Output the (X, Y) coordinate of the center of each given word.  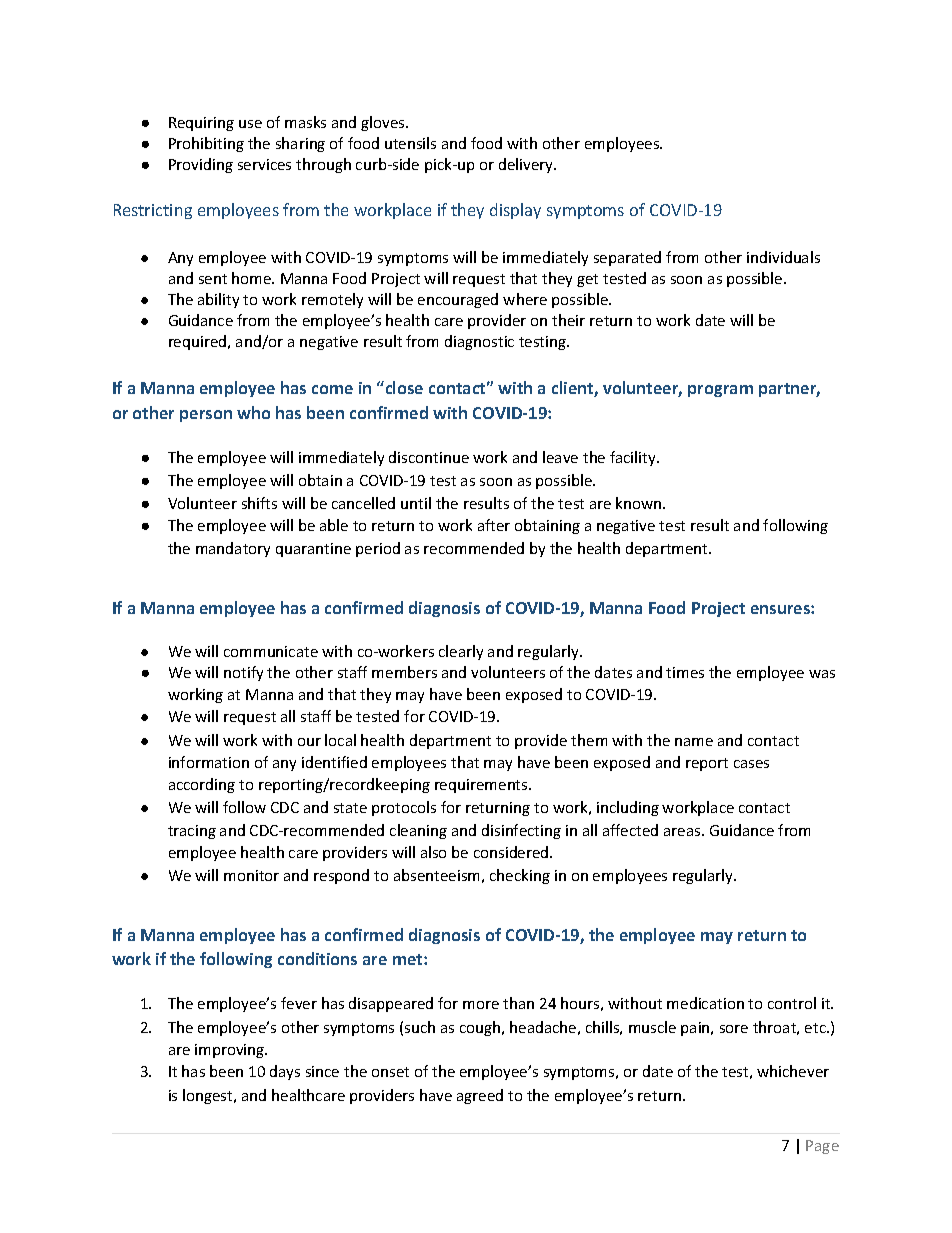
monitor (251, 875)
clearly (461, 652)
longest (209, 1096)
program (720, 391)
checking (520, 876)
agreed (480, 1096)
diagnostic (479, 342)
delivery (527, 165)
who (253, 412)
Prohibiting (206, 144)
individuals (783, 257)
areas (683, 832)
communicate (271, 651)
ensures (781, 609)
